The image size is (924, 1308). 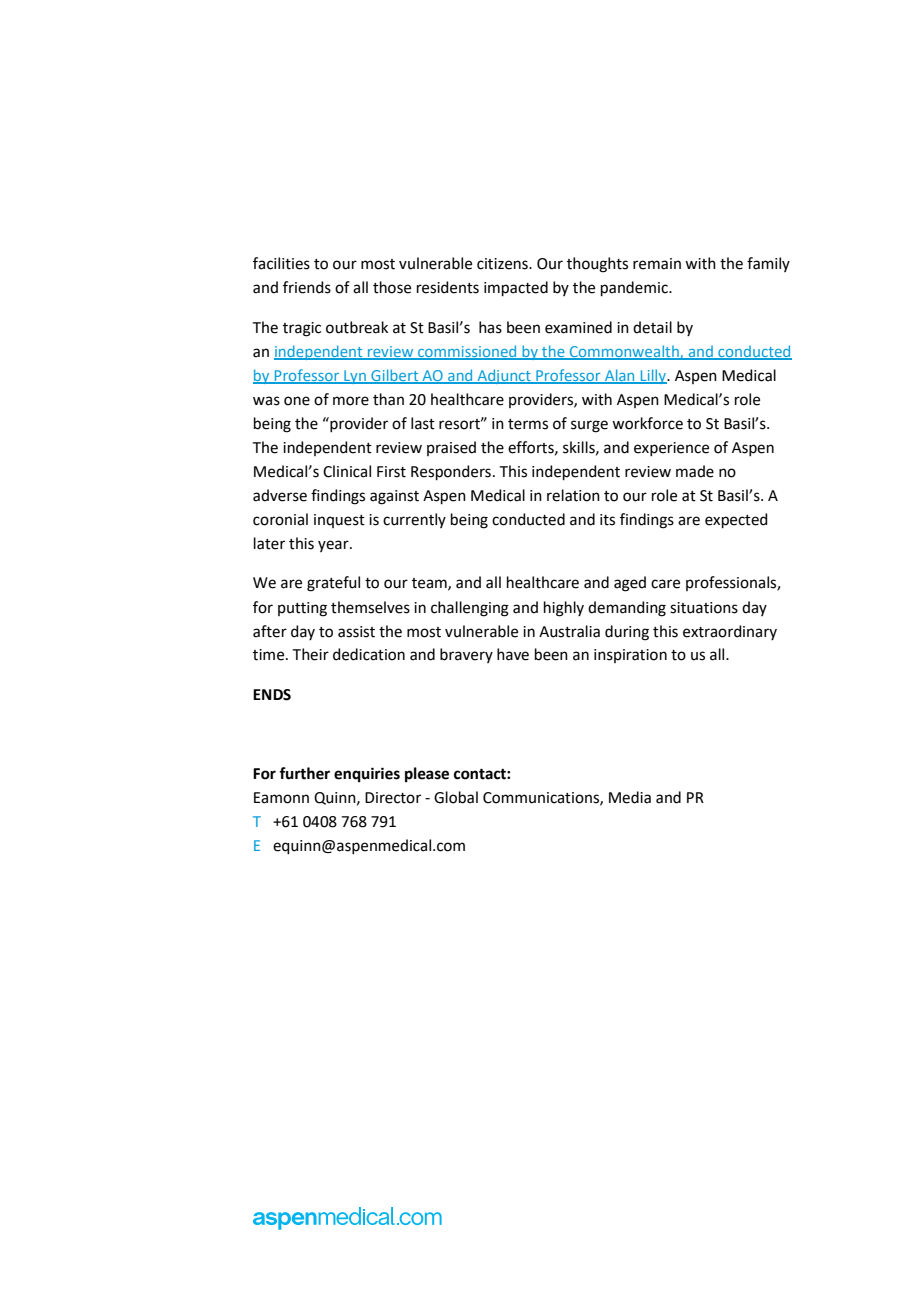 I want to click on more, so click(x=351, y=401).
